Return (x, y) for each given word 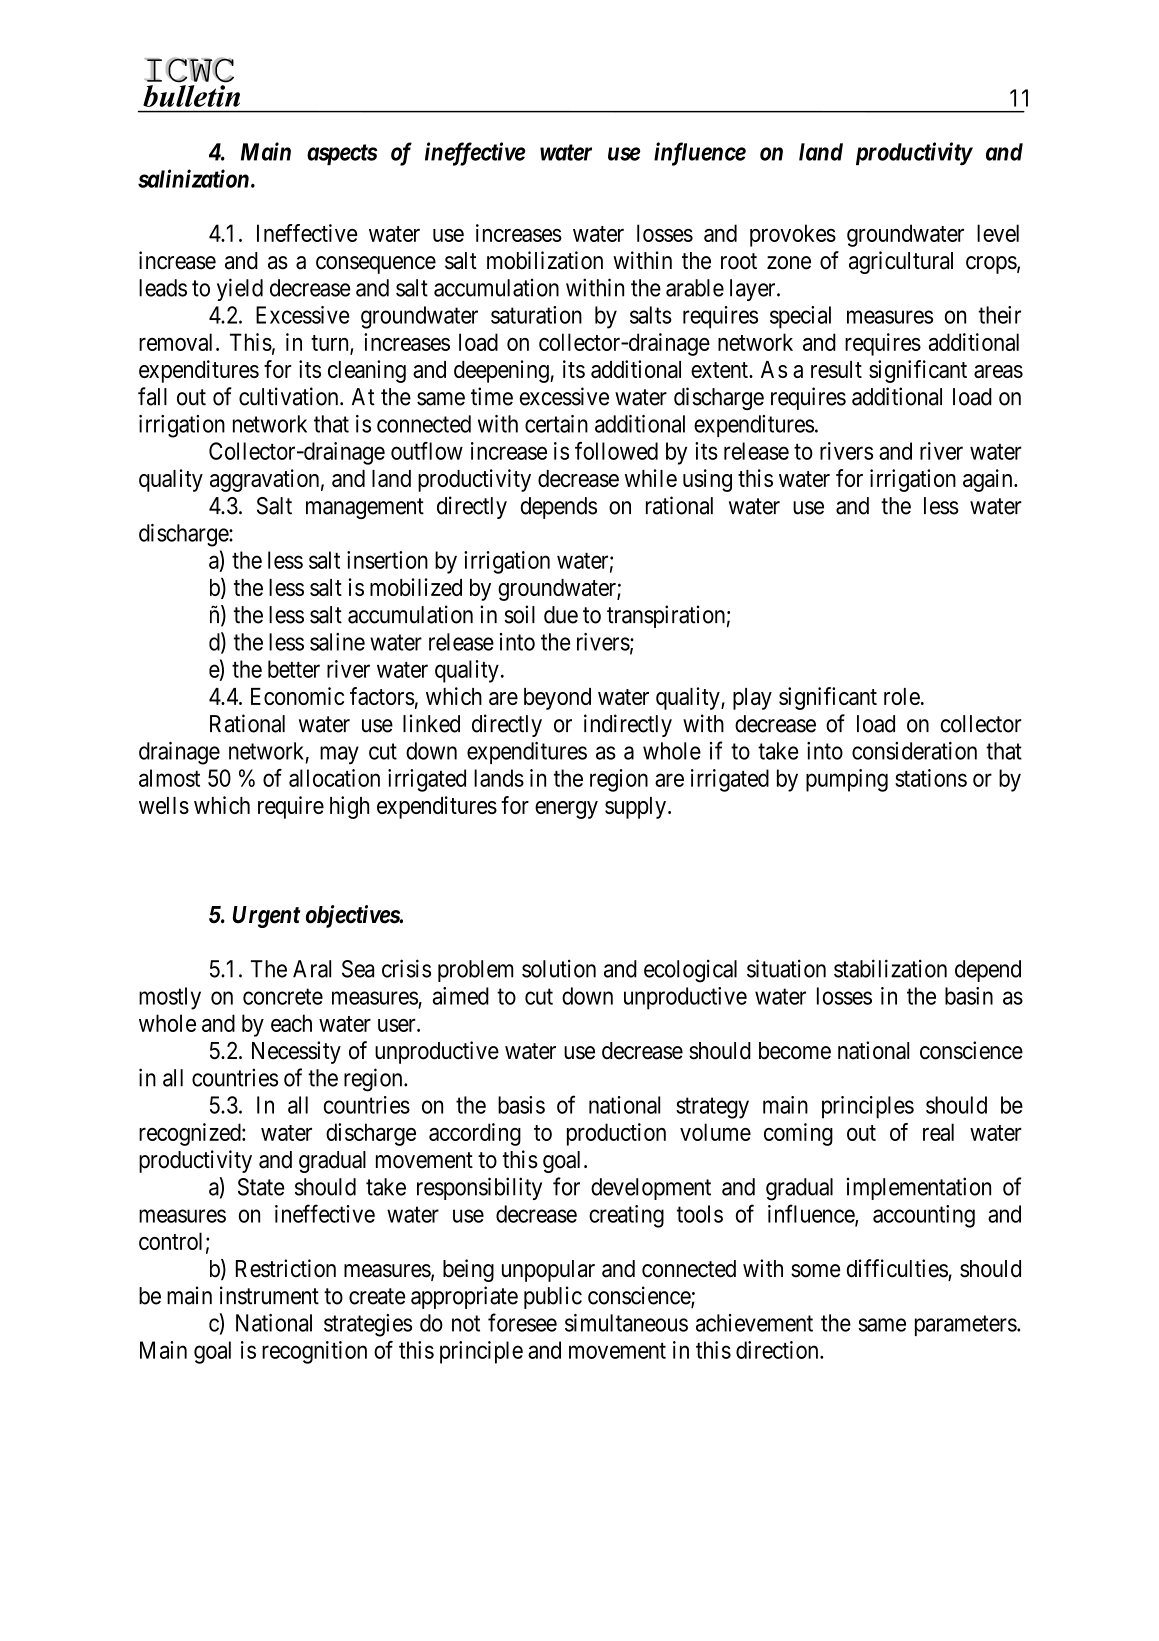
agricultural (901, 262)
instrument (269, 1295)
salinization (193, 178)
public (553, 1297)
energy (566, 810)
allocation (334, 778)
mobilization (545, 260)
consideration (914, 751)
